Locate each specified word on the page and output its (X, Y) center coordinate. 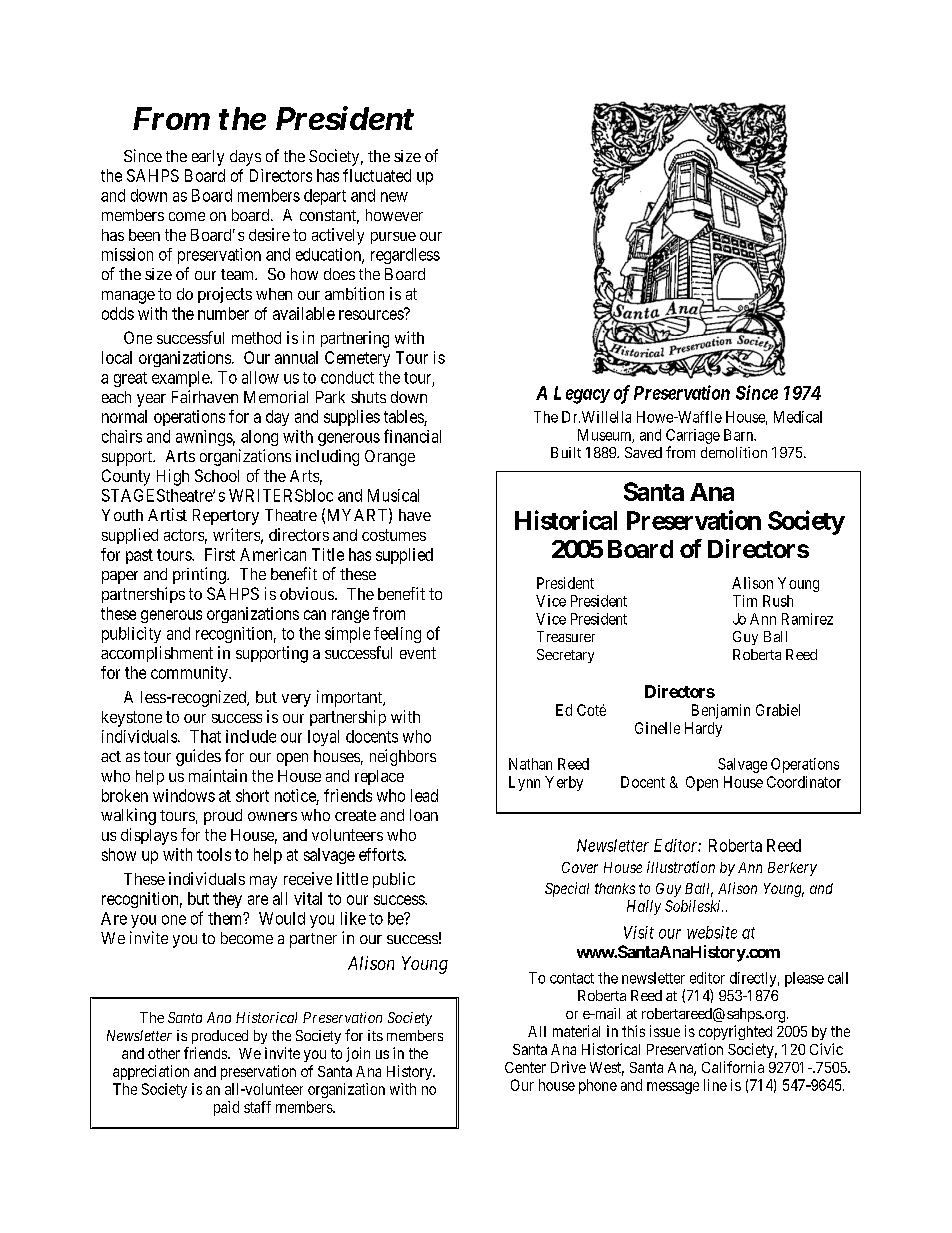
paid (226, 1108)
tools (214, 854)
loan (424, 815)
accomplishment (157, 654)
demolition (734, 452)
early (208, 158)
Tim (745, 601)
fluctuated (377, 175)
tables (404, 416)
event (418, 653)
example (181, 379)
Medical (798, 417)
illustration (681, 867)
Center (525, 1067)
